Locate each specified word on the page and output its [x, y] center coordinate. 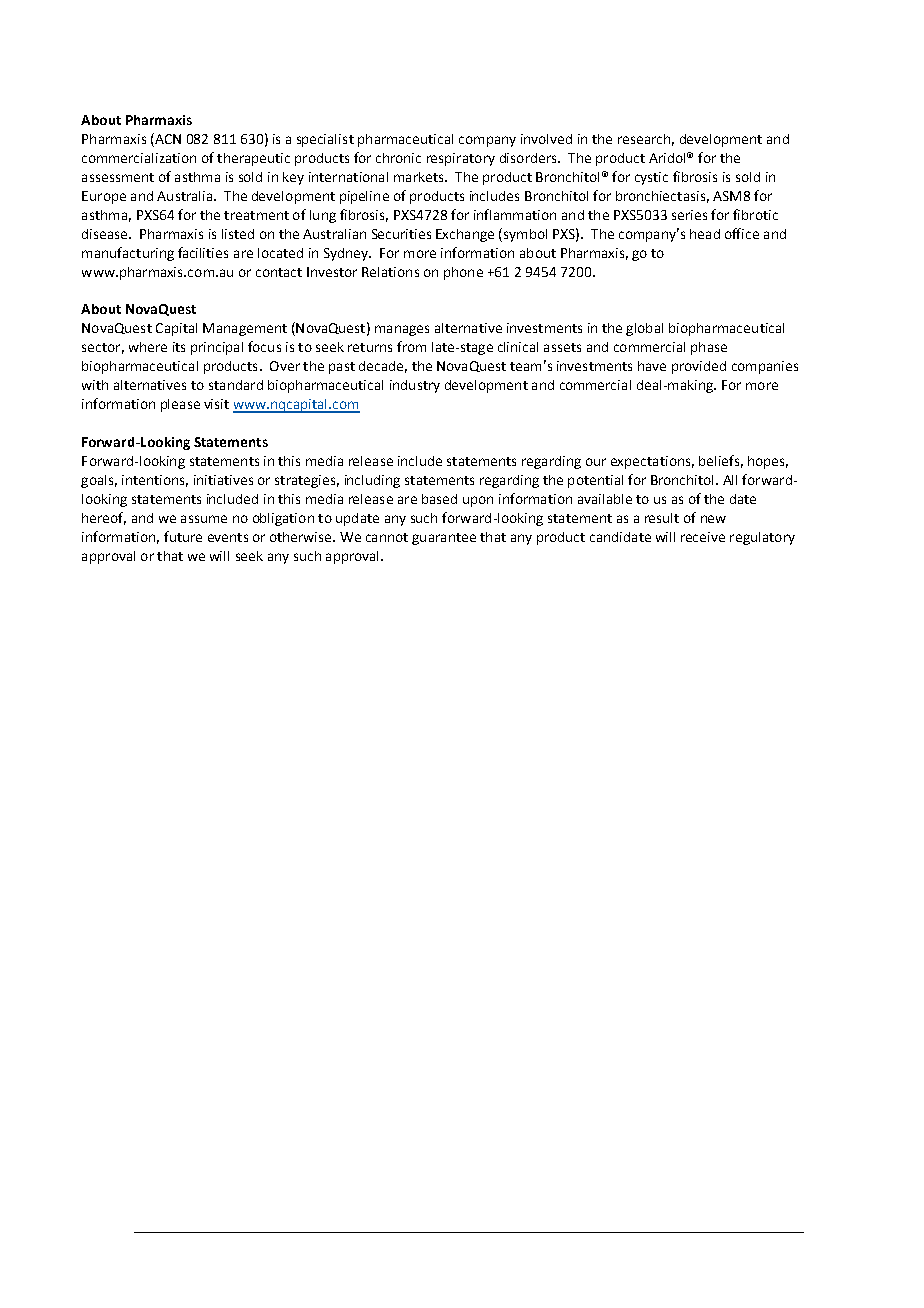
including [372, 481]
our [596, 462]
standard [236, 385]
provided [699, 367]
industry [415, 386]
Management [245, 329]
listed [238, 234]
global [644, 329]
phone [463, 273]
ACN [167, 138]
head [705, 234]
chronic [398, 158]
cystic [651, 178]
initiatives [223, 480]
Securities [401, 234]
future [183, 536]
